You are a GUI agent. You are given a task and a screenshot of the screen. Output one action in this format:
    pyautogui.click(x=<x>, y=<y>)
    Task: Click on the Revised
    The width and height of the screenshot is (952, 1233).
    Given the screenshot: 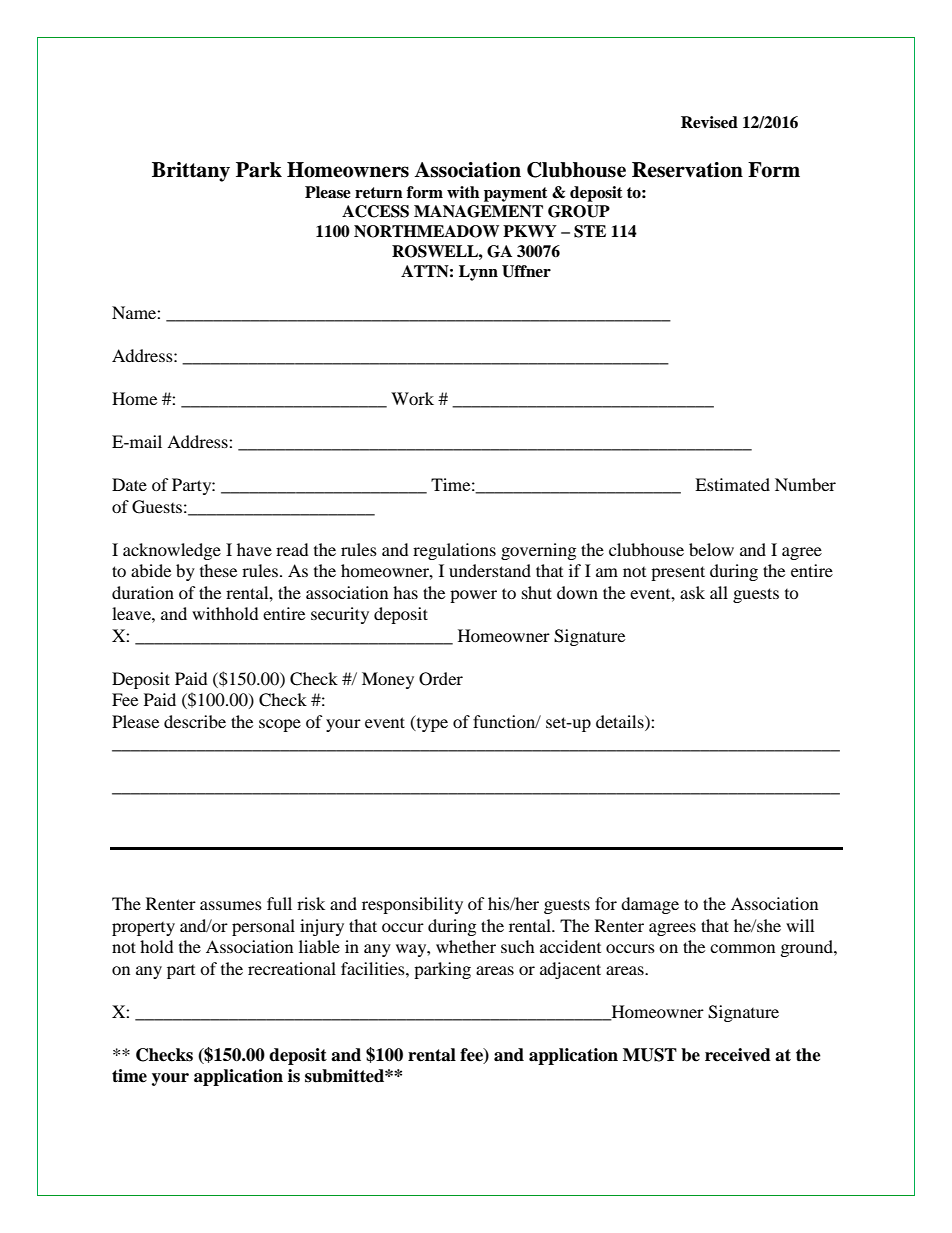 What is the action you would take?
    pyautogui.click(x=709, y=122)
